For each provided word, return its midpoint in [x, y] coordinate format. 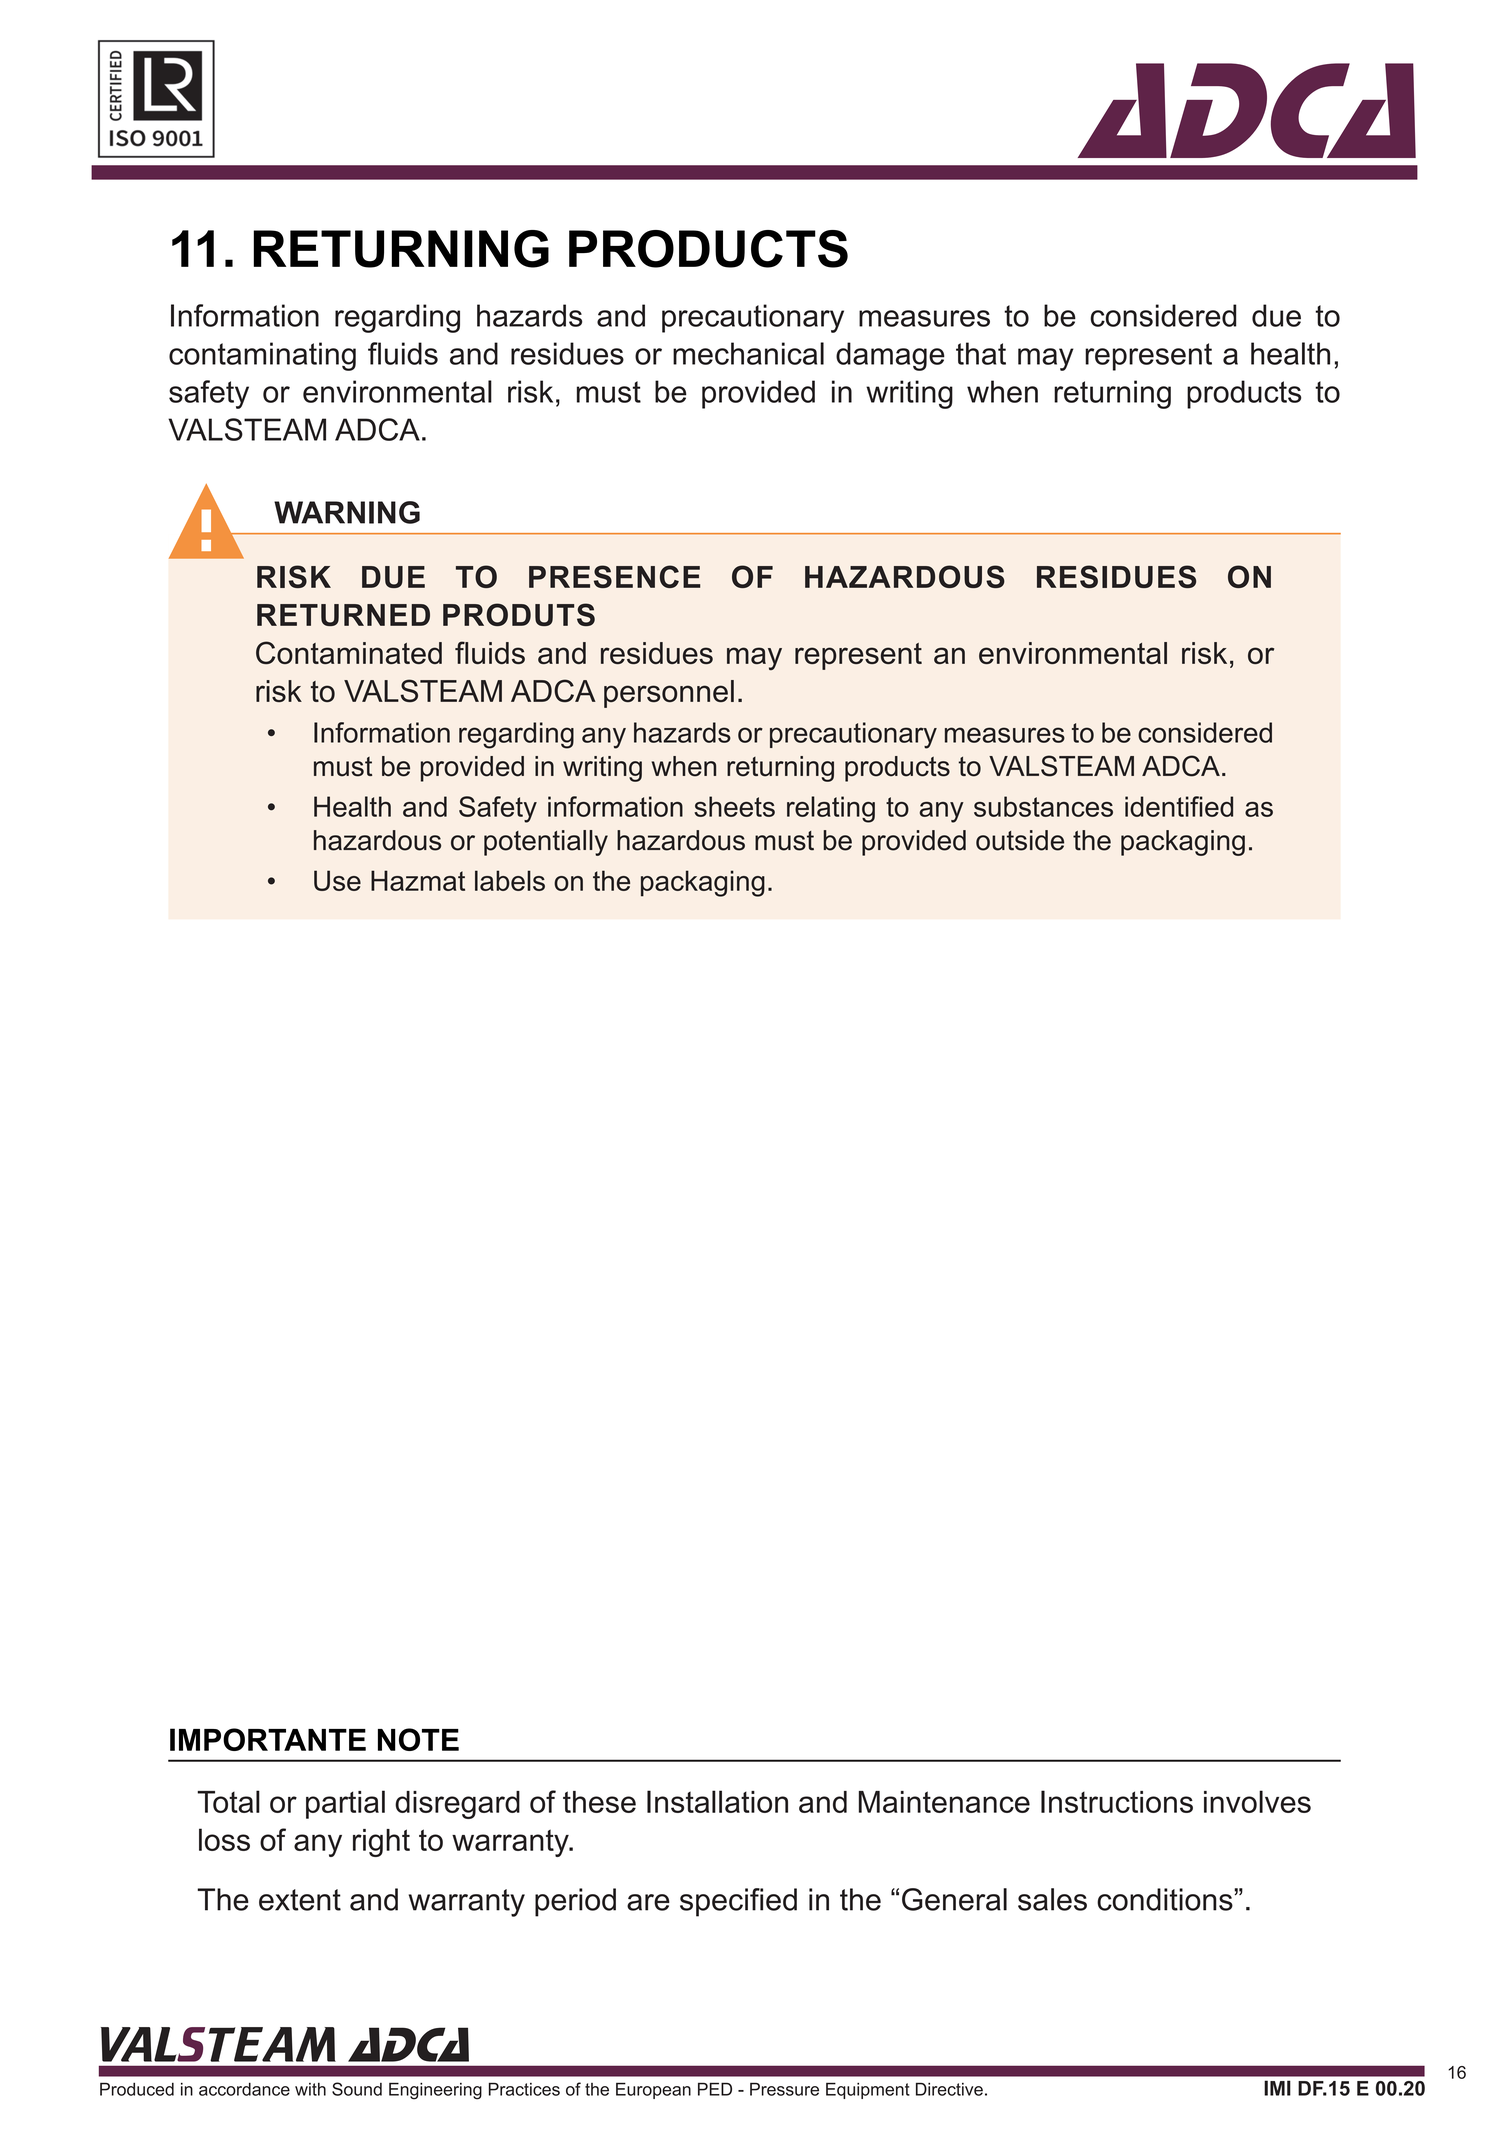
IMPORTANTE [268, 1739]
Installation [717, 1801]
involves [1257, 1801]
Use [337, 880]
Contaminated [349, 652]
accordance [244, 2089]
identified [1179, 806]
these [599, 1802]
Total [228, 1801]
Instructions [1117, 1801]
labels [510, 880]
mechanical [748, 353]
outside [1020, 840]
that [981, 353]
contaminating [262, 356]
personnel [669, 694]
